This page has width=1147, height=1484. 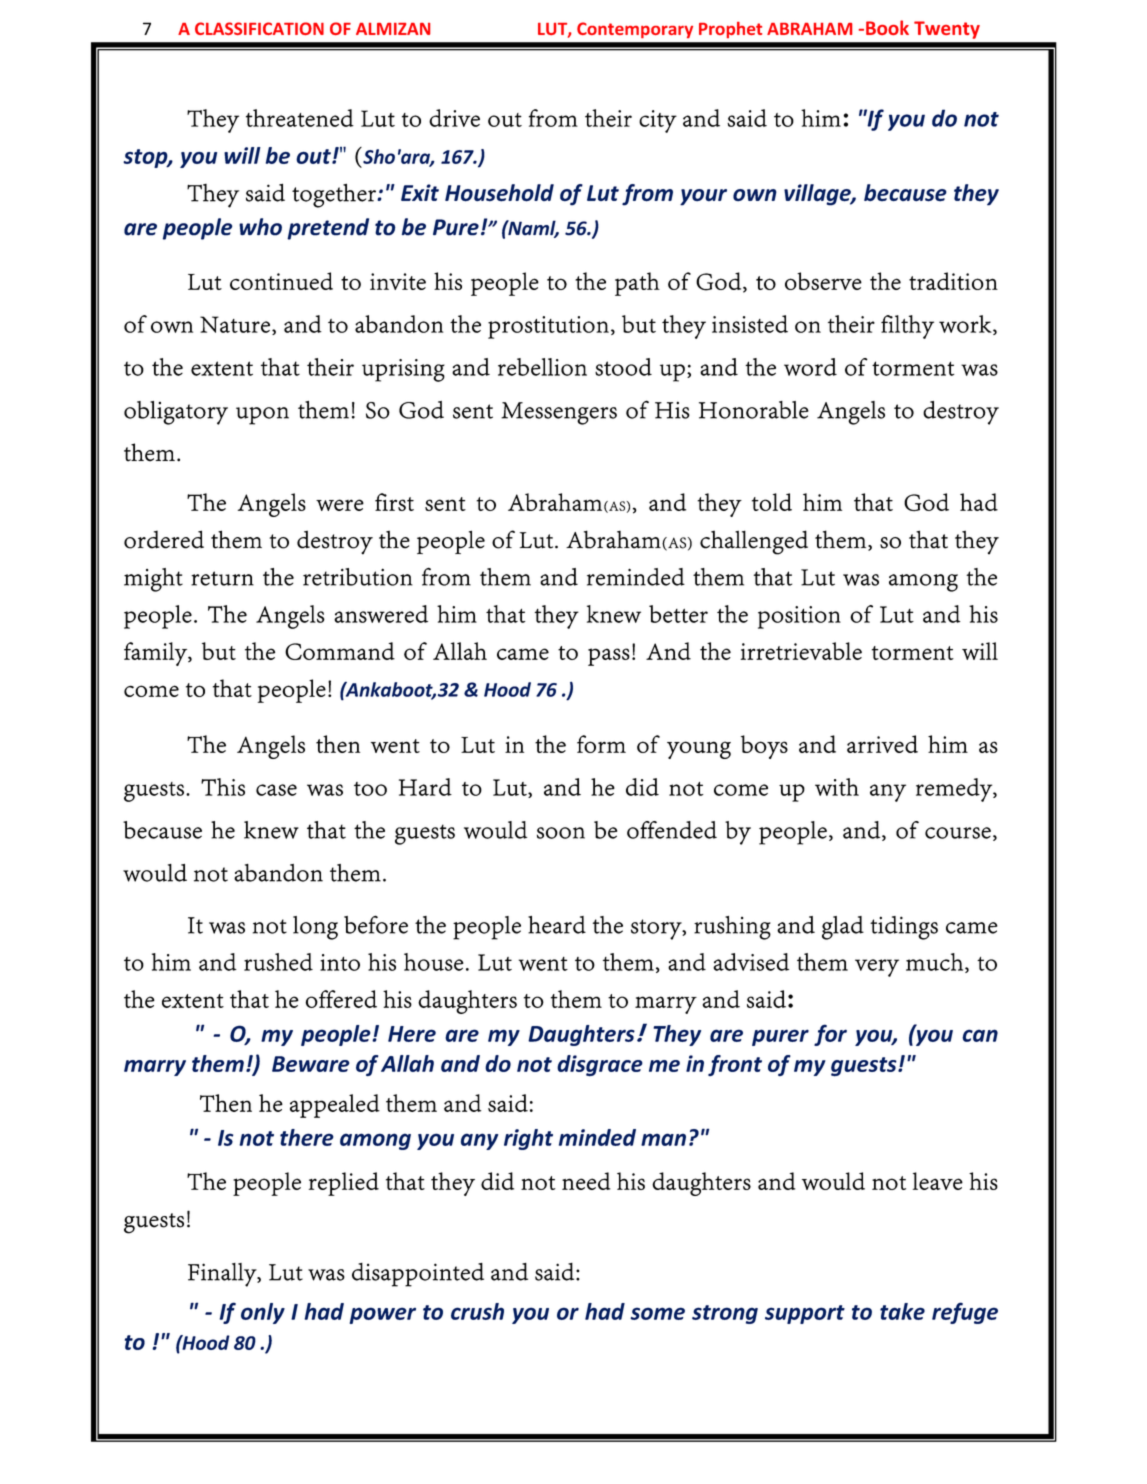 I want to click on take, so click(x=902, y=1311).
